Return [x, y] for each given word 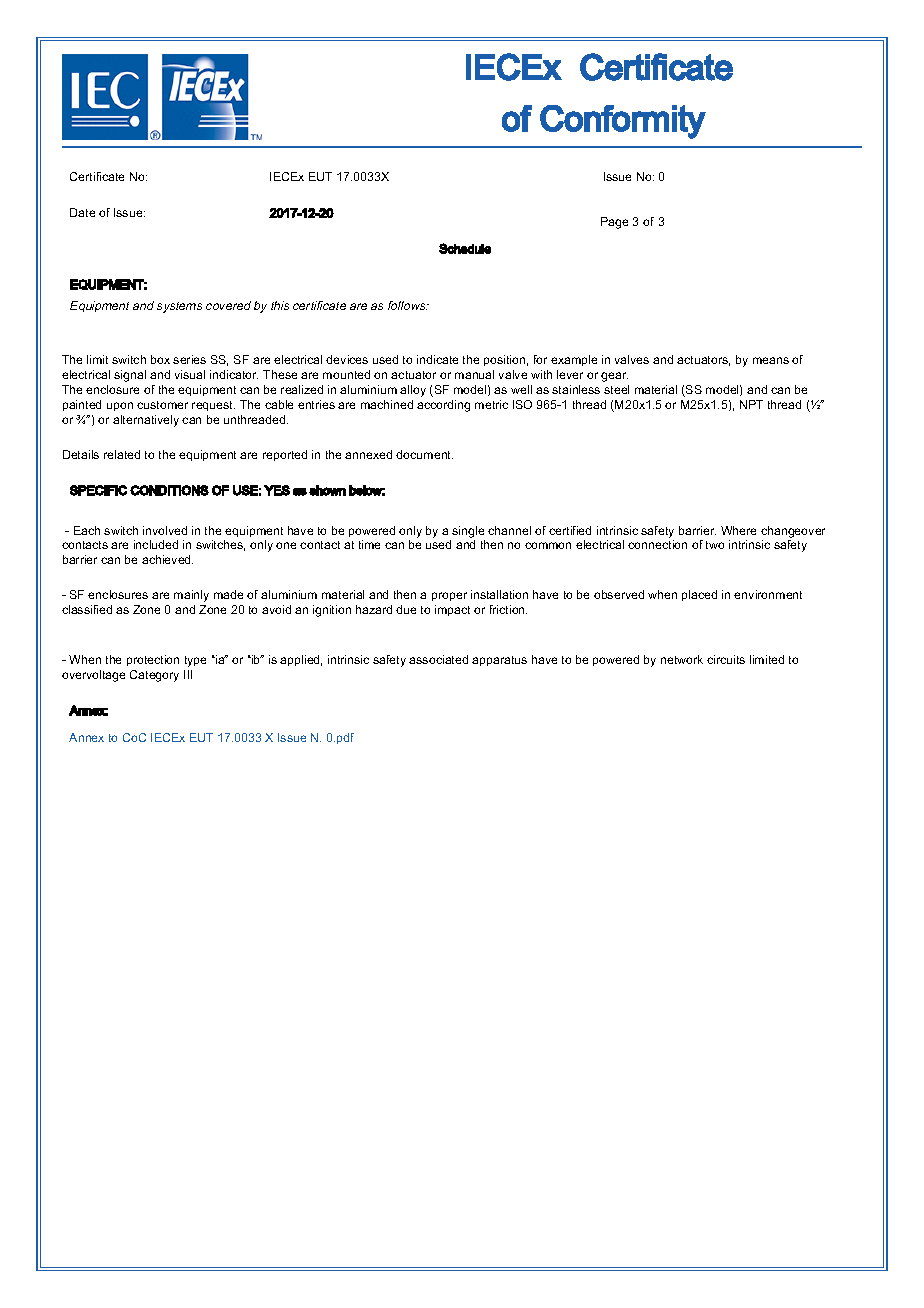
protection [153, 660]
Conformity [623, 122]
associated [438, 659]
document [424, 454]
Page [614, 223]
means [771, 360]
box [160, 359]
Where [738, 530]
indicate [437, 359]
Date [82, 212]
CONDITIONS [169, 490]
